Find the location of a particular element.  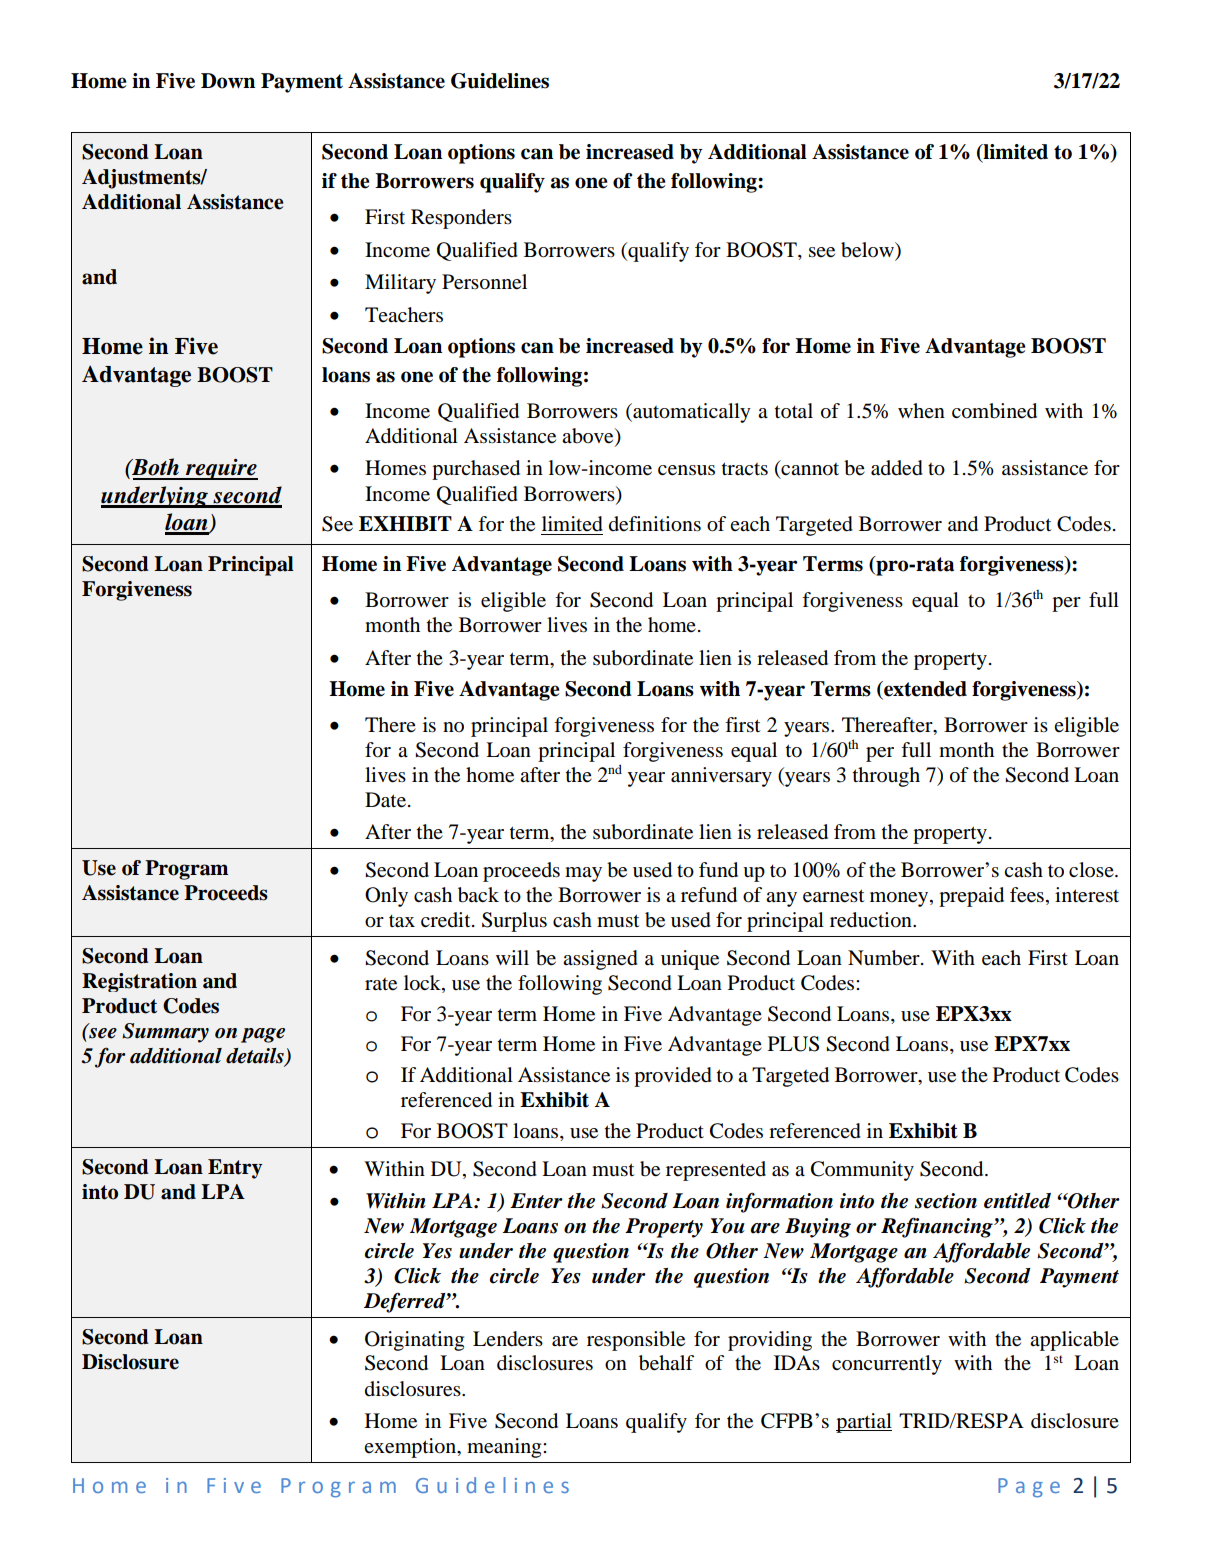

anniversary is located at coordinates (721, 777).
